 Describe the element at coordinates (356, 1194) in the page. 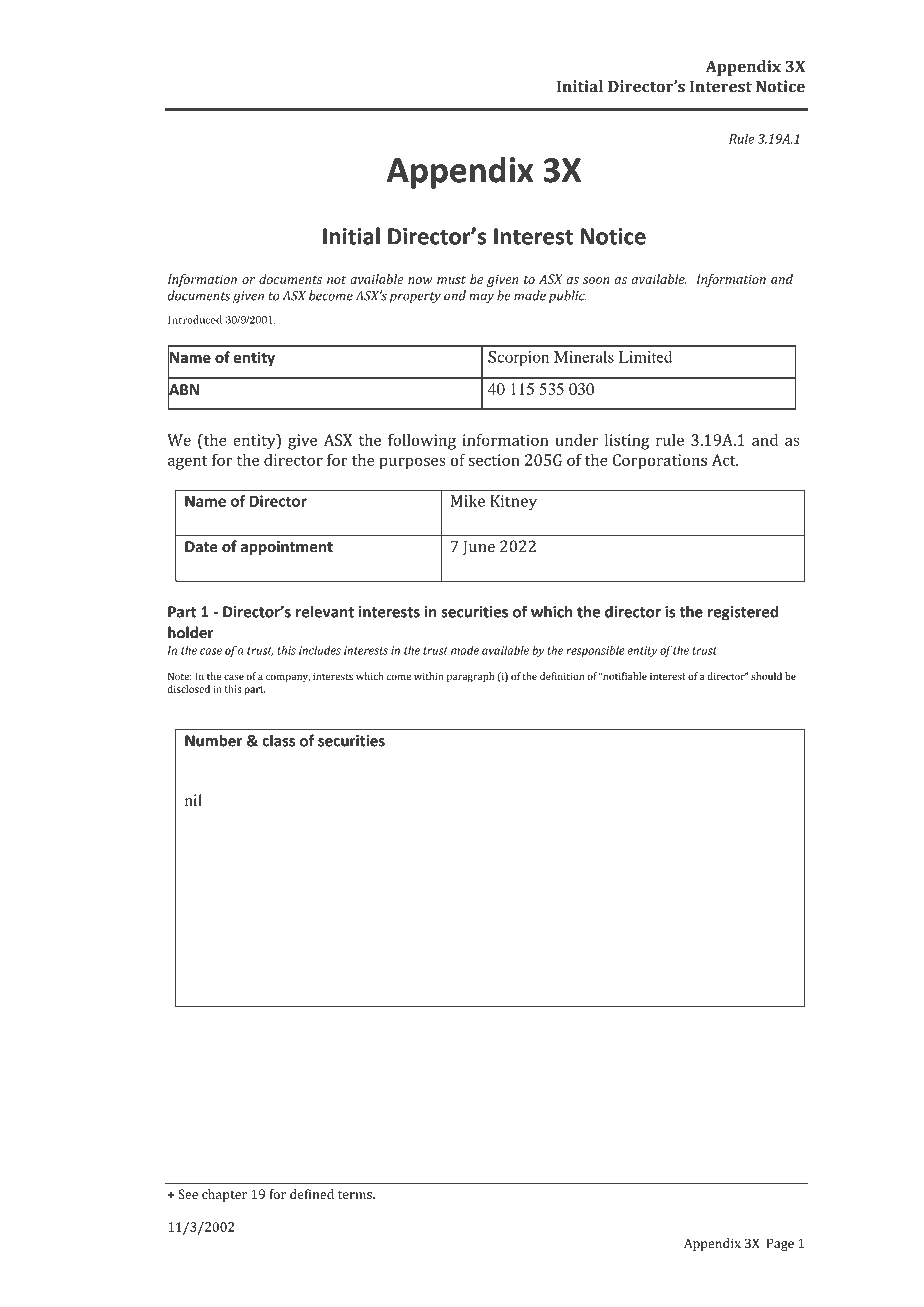

I see `terms` at that location.
